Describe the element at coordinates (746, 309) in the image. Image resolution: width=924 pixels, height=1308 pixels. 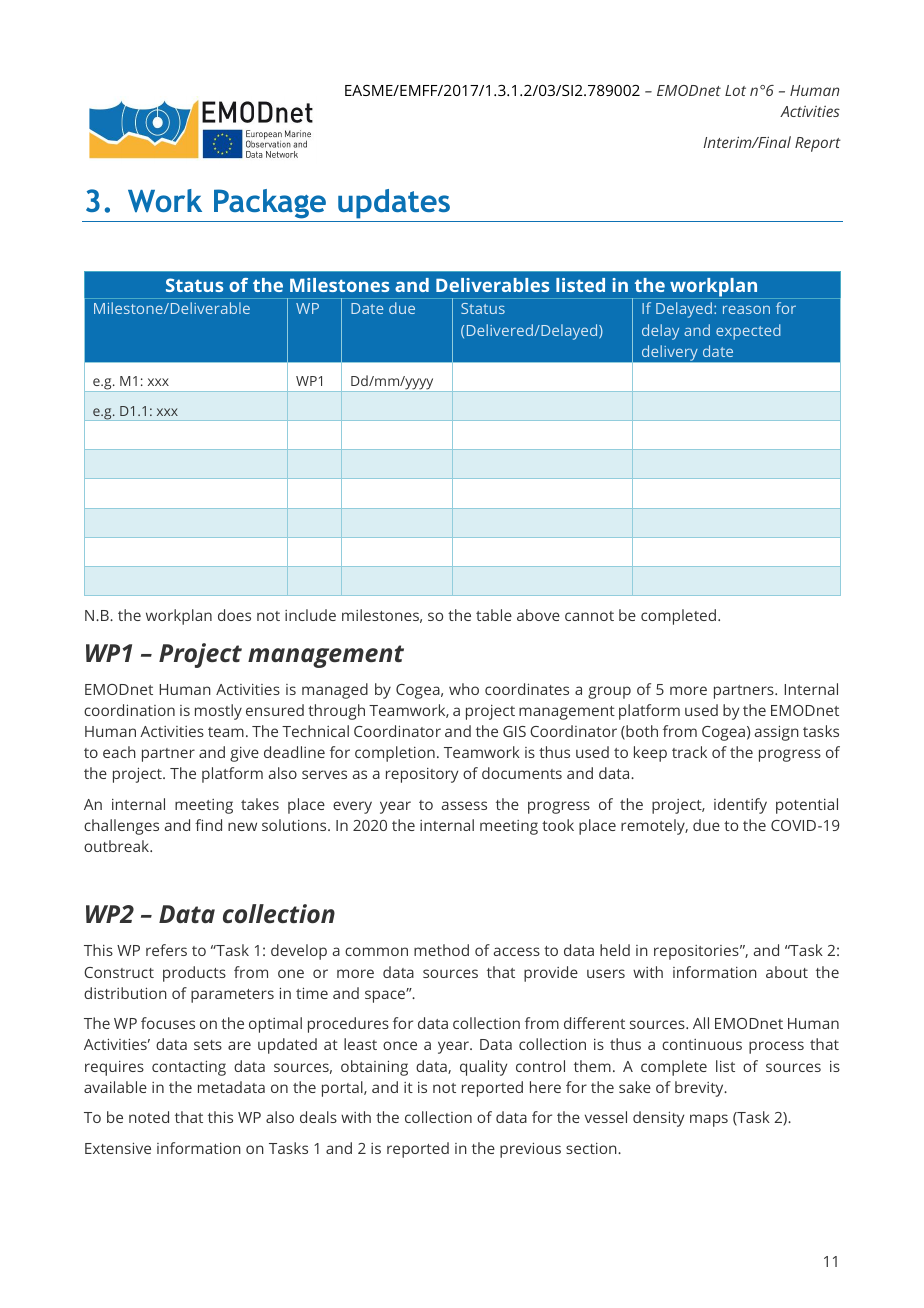
I see `reason` at that location.
